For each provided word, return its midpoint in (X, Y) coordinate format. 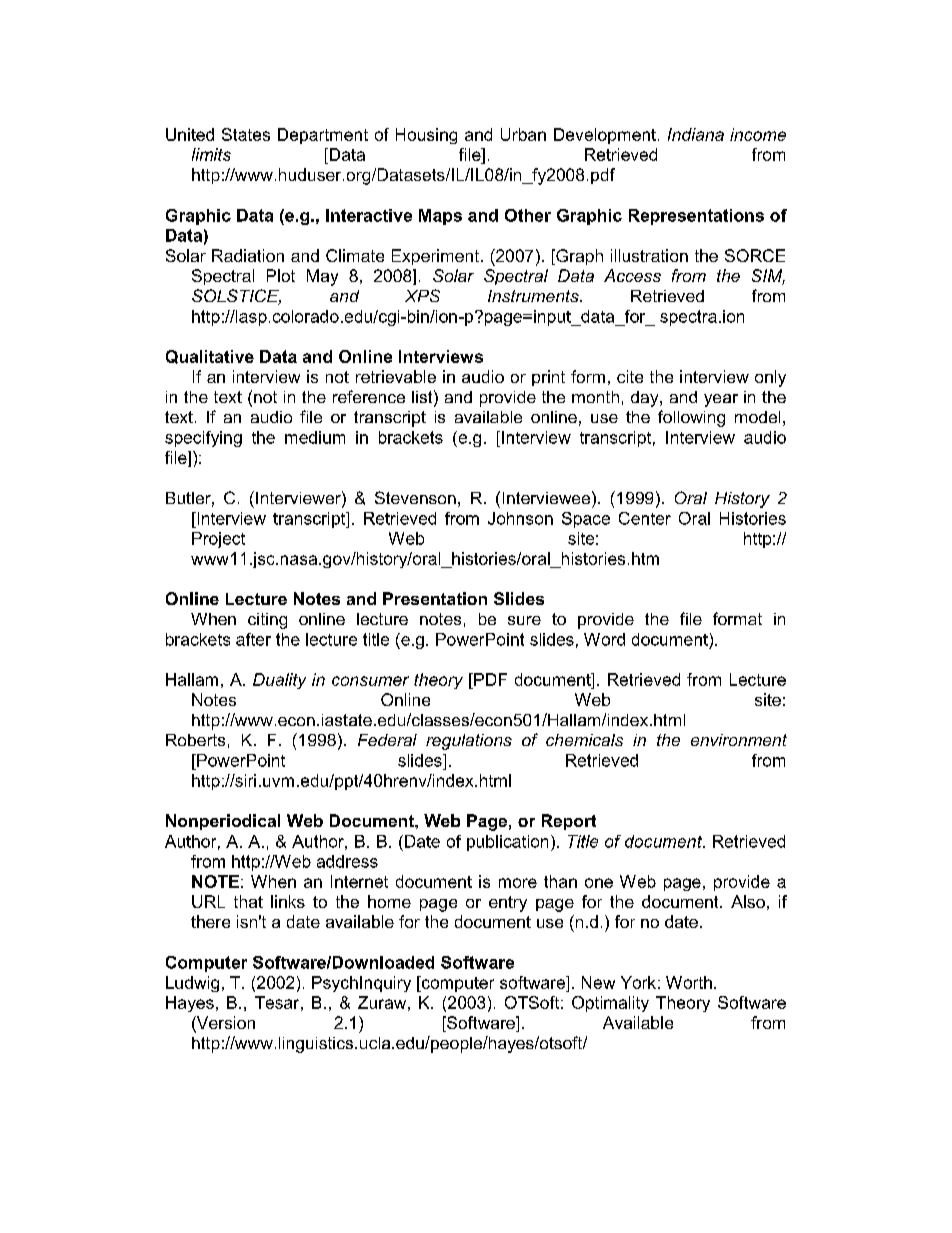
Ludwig (192, 984)
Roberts (195, 740)
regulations (469, 742)
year (721, 400)
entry (508, 904)
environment (739, 740)
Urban (523, 134)
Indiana (696, 134)
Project (218, 540)
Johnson (520, 518)
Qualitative (210, 357)
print (548, 378)
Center (645, 518)
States (246, 134)
